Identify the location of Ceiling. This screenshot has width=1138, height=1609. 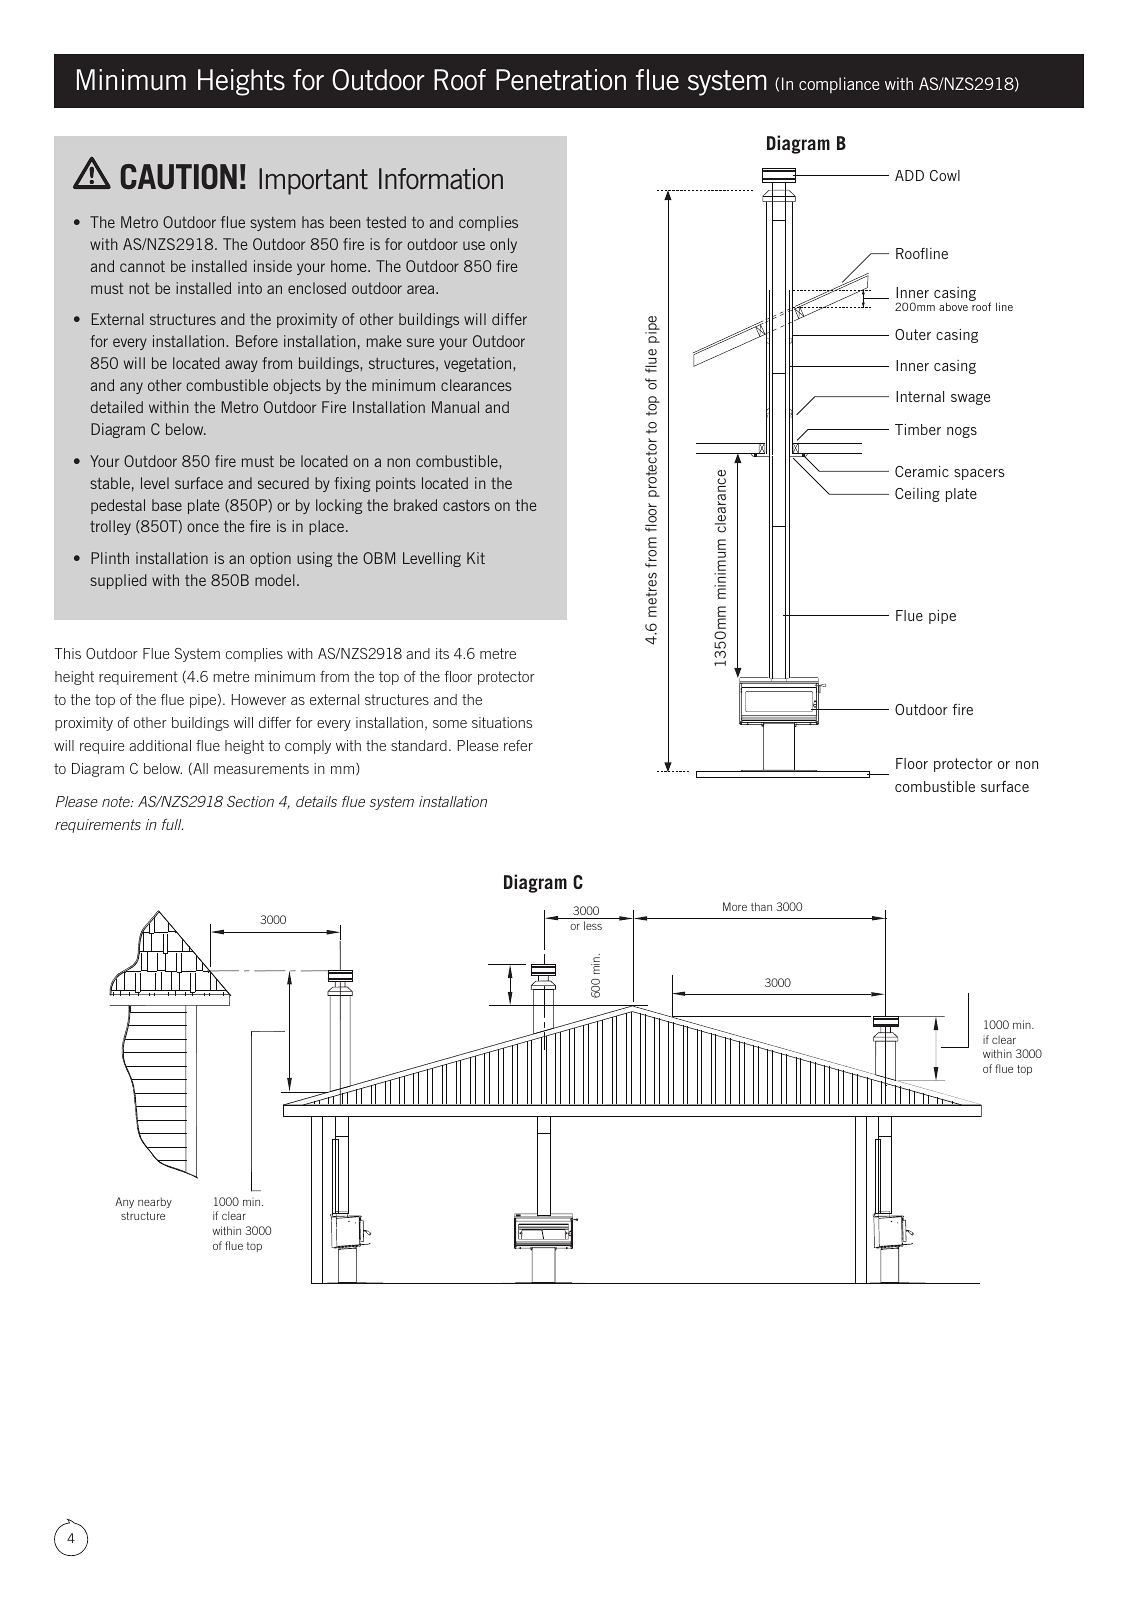
(917, 495).
